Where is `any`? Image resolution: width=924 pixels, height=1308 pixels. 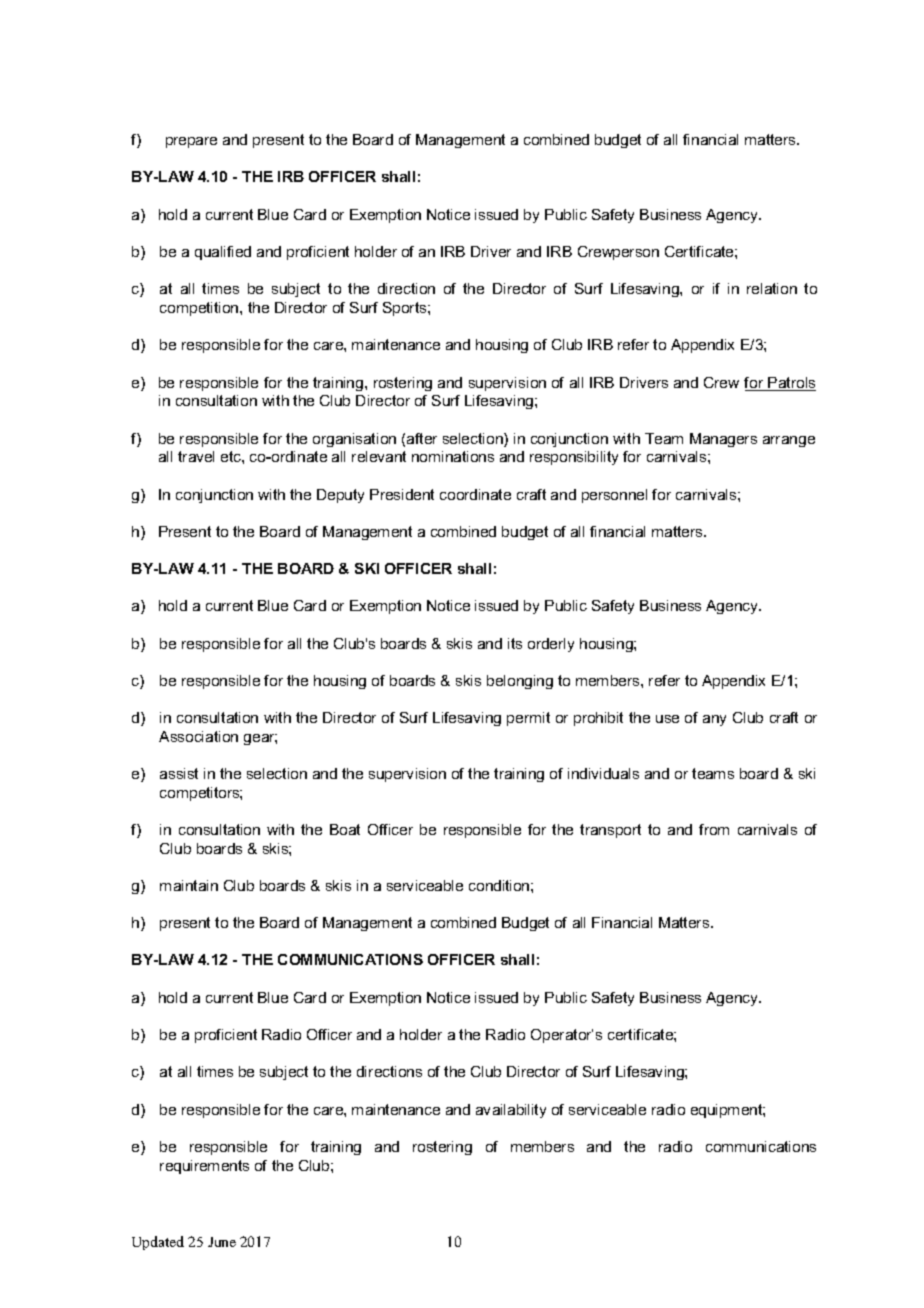 any is located at coordinates (714, 720).
